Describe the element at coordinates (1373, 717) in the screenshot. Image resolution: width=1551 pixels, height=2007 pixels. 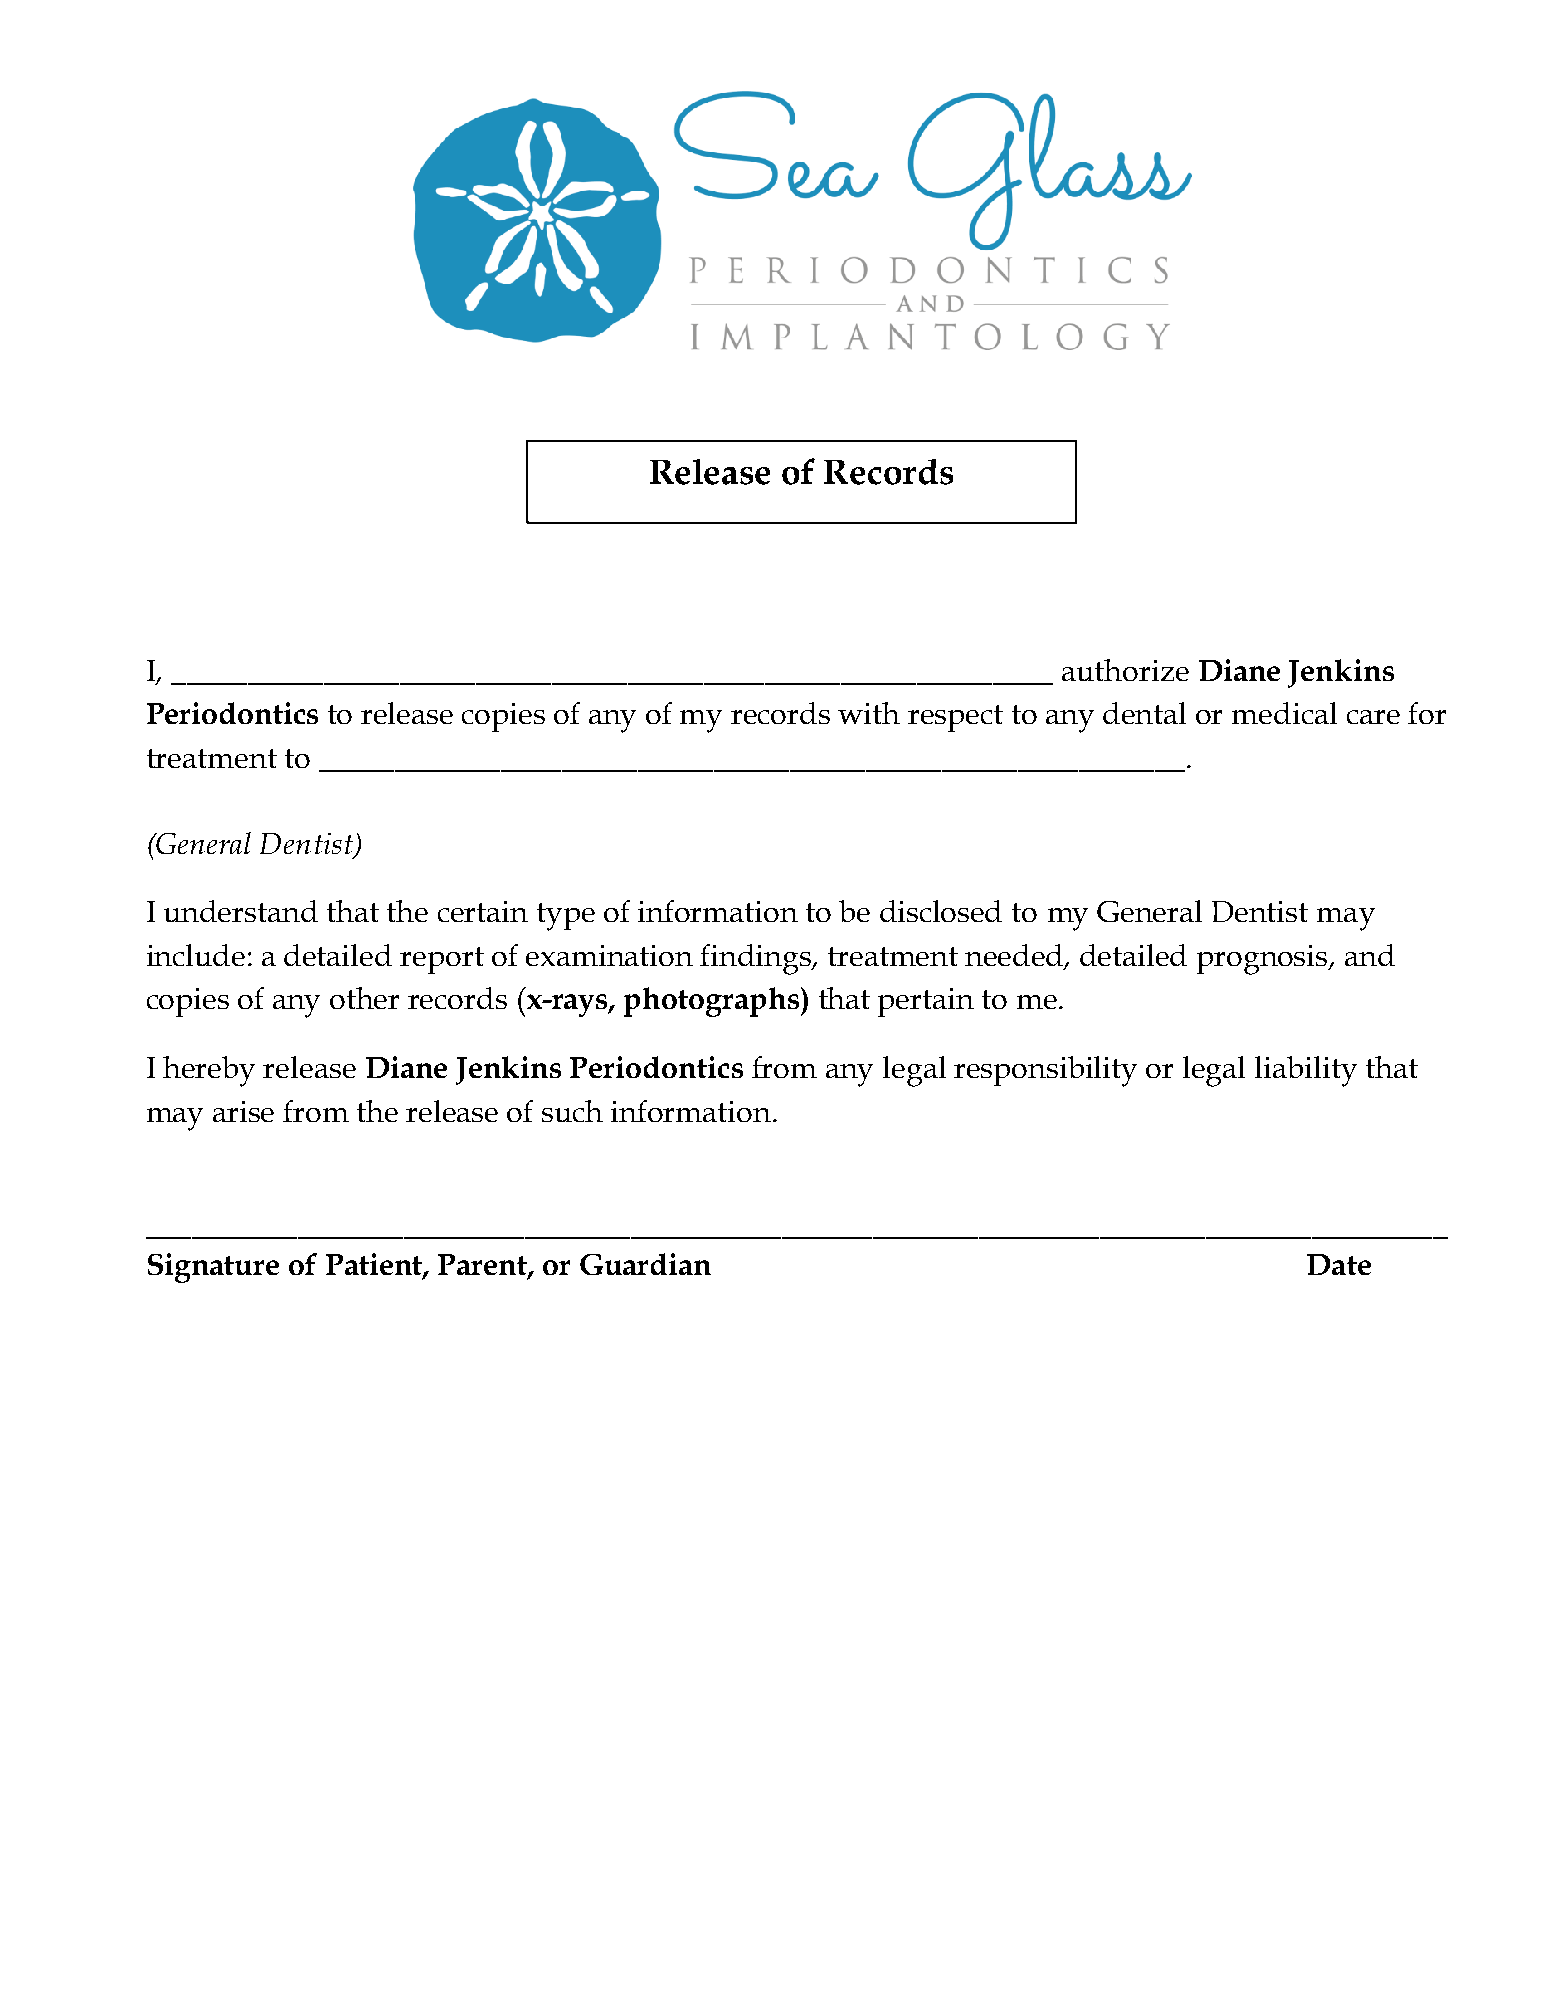
I see `care` at that location.
